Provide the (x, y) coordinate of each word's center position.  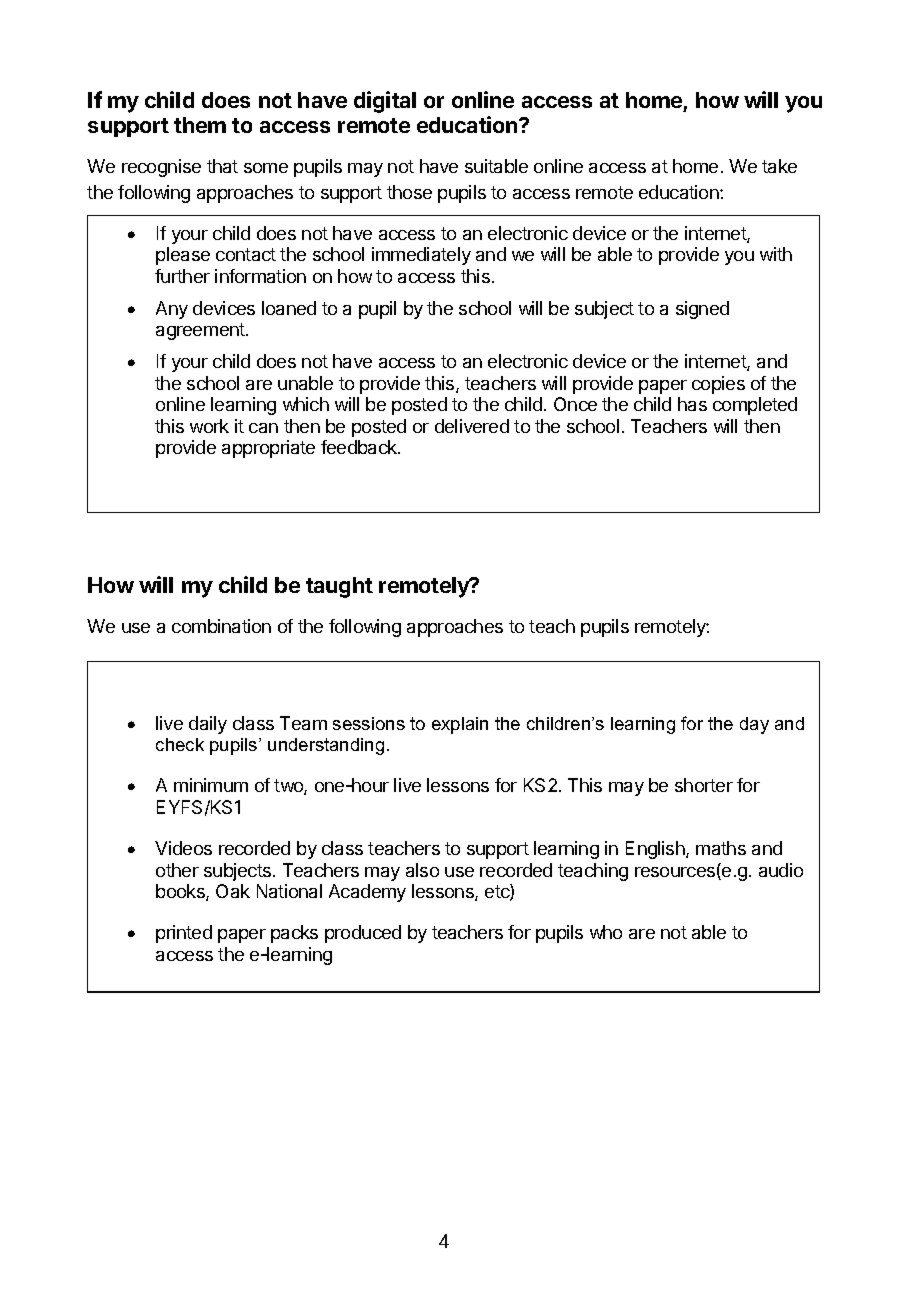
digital (385, 102)
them (200, 125)
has (692, 404)
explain (460, 725)
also (422, 870)
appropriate (268, 449)
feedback (360, 447)
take (779, 166)
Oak (233, 891)
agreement (201, 331)
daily (208, 725)
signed (702, 310)
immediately (421, 256)
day (754, 725)
